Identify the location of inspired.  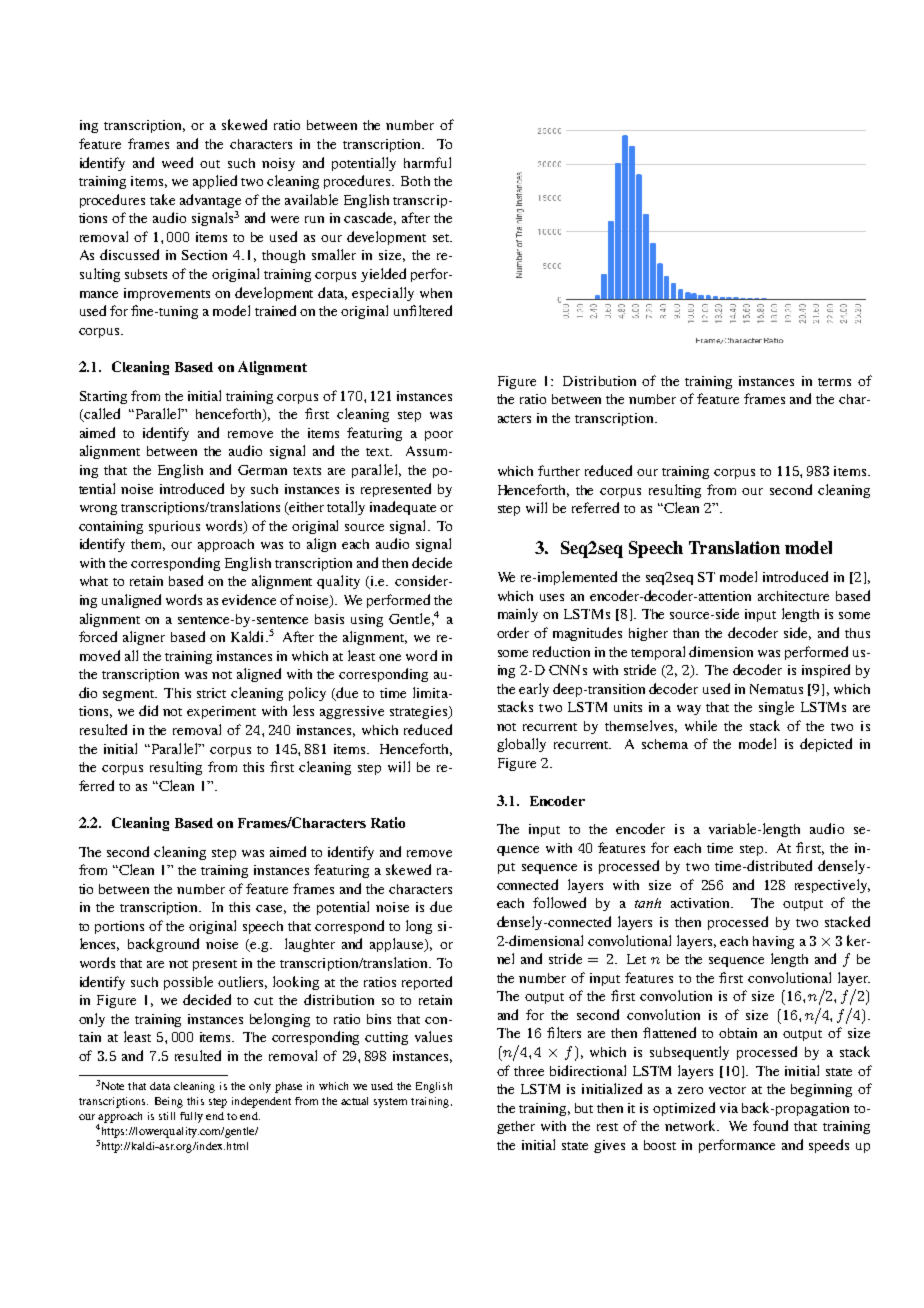
(826, 671).
